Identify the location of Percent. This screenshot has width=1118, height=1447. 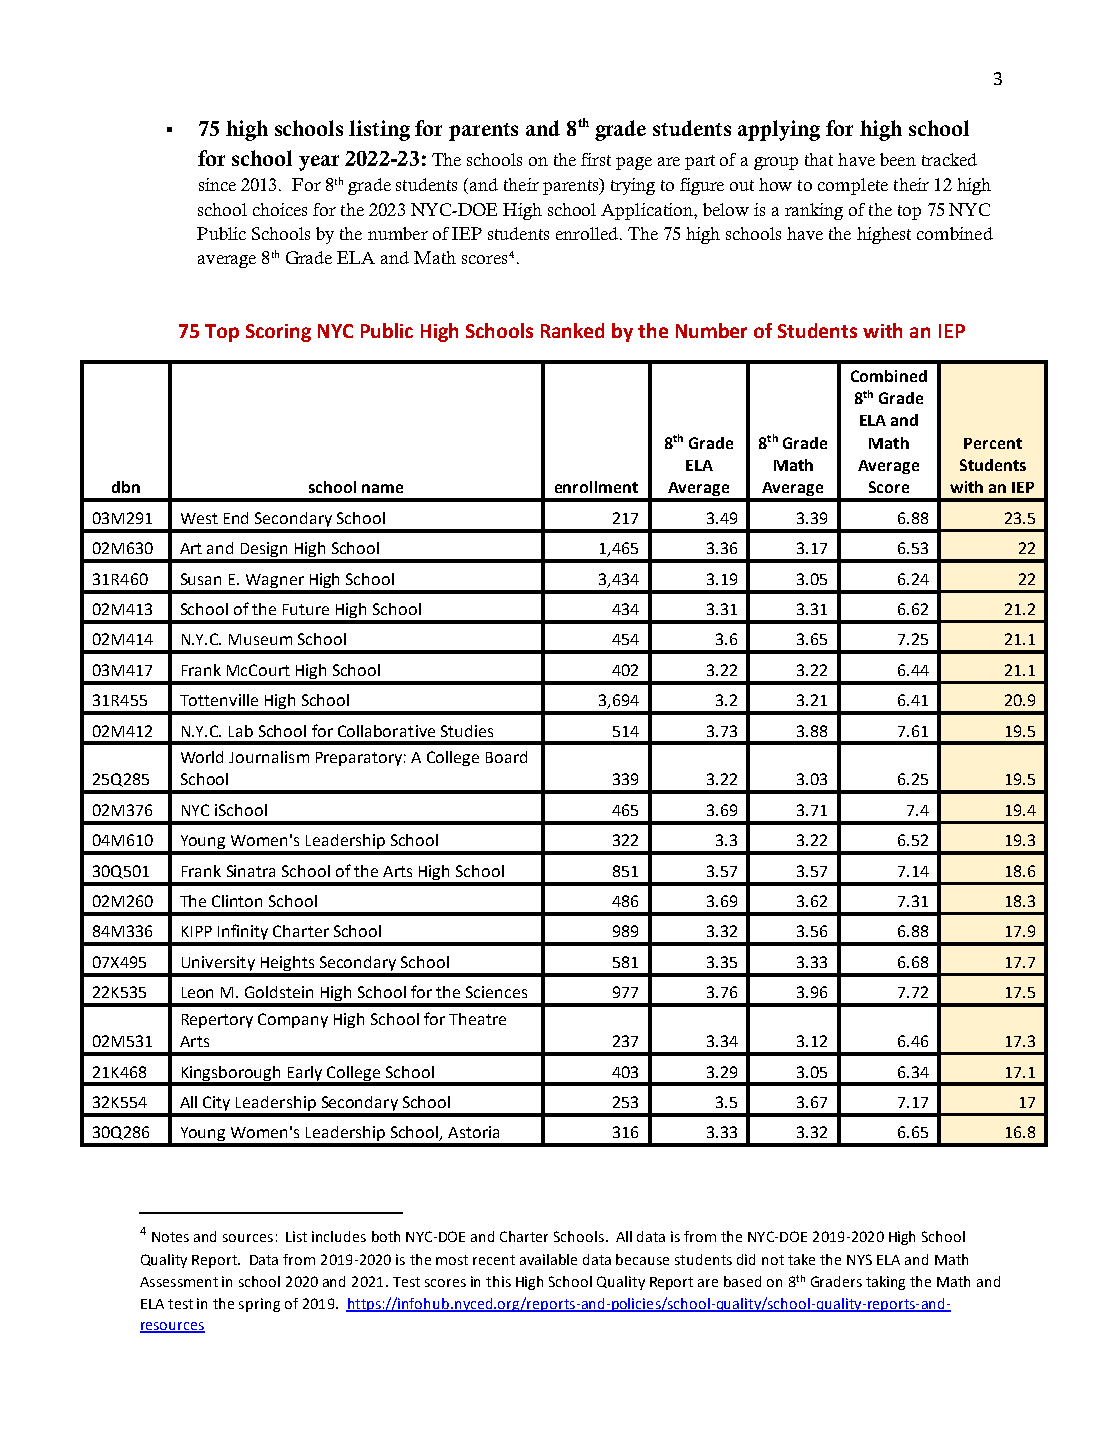
(993, 443).
